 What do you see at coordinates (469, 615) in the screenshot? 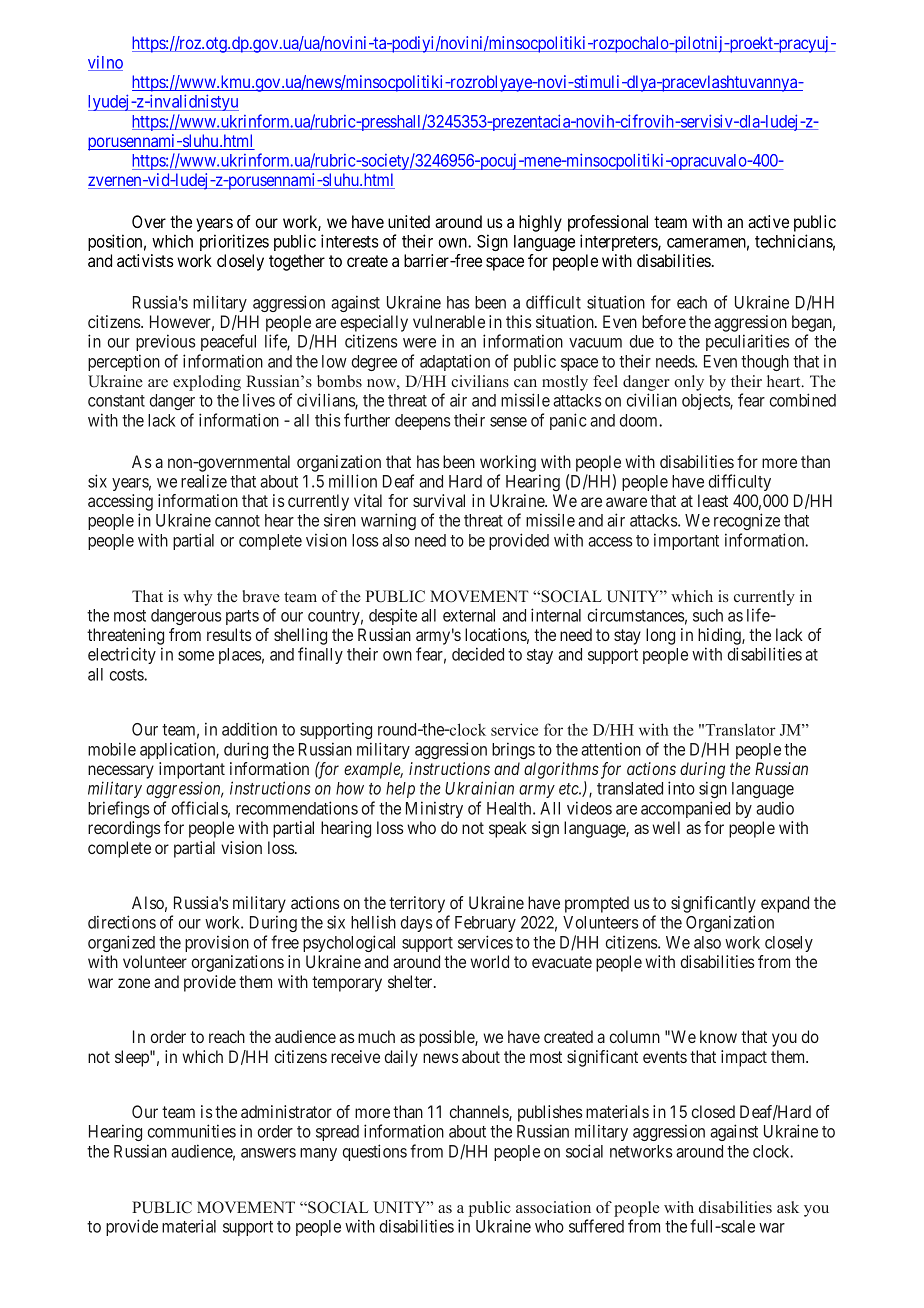
I see `external` at bounding box center [469, 615].
